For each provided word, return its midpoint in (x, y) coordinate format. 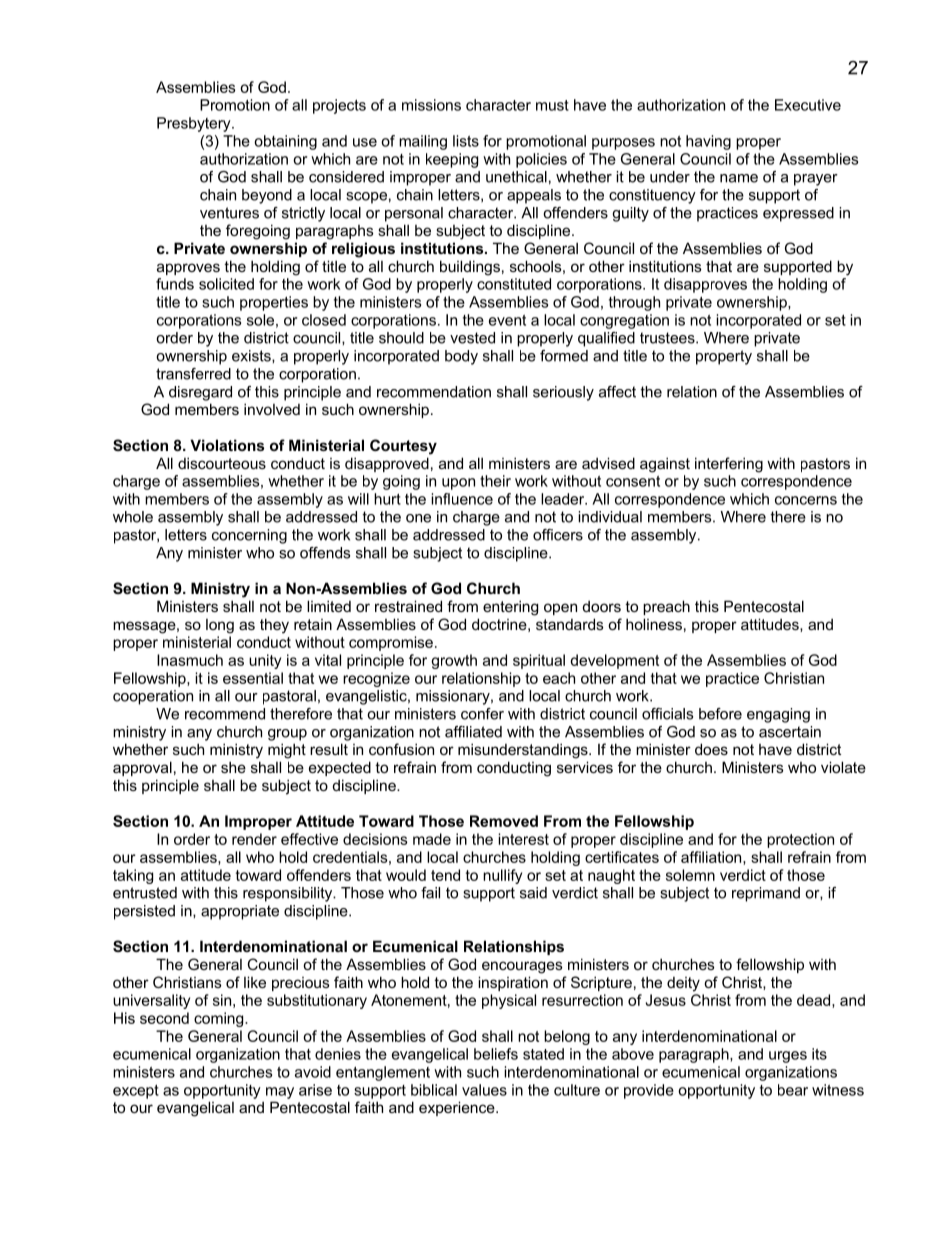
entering (510, 608)
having (708, 142)
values (484, 1090)
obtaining (285, 142)
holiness (654, 624)
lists (466, 141)
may (280, 1093)
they (274, 626)
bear (793, 1090)
